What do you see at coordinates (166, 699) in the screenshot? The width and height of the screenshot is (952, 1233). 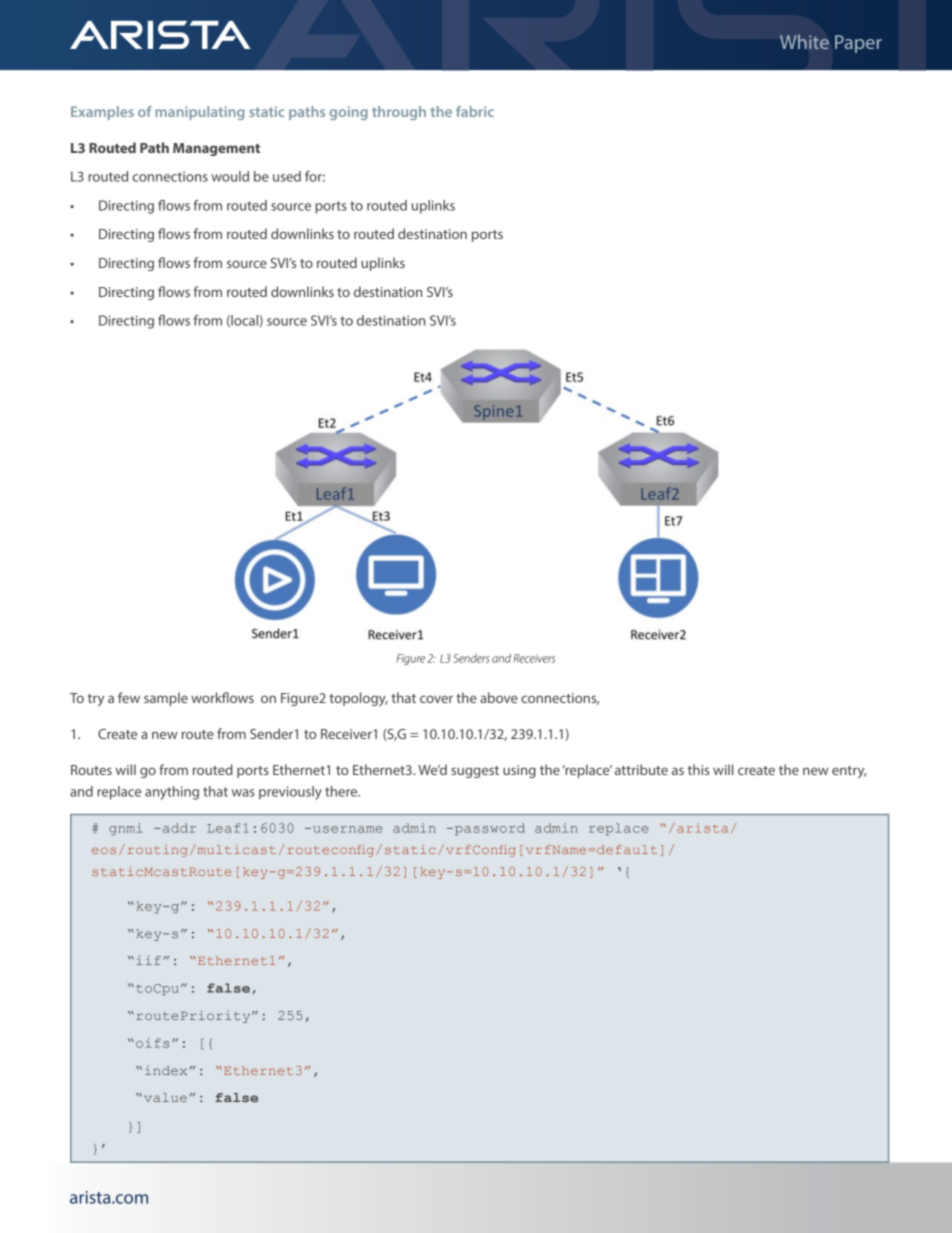 I see `sample` at bounding box center [166, 699].
